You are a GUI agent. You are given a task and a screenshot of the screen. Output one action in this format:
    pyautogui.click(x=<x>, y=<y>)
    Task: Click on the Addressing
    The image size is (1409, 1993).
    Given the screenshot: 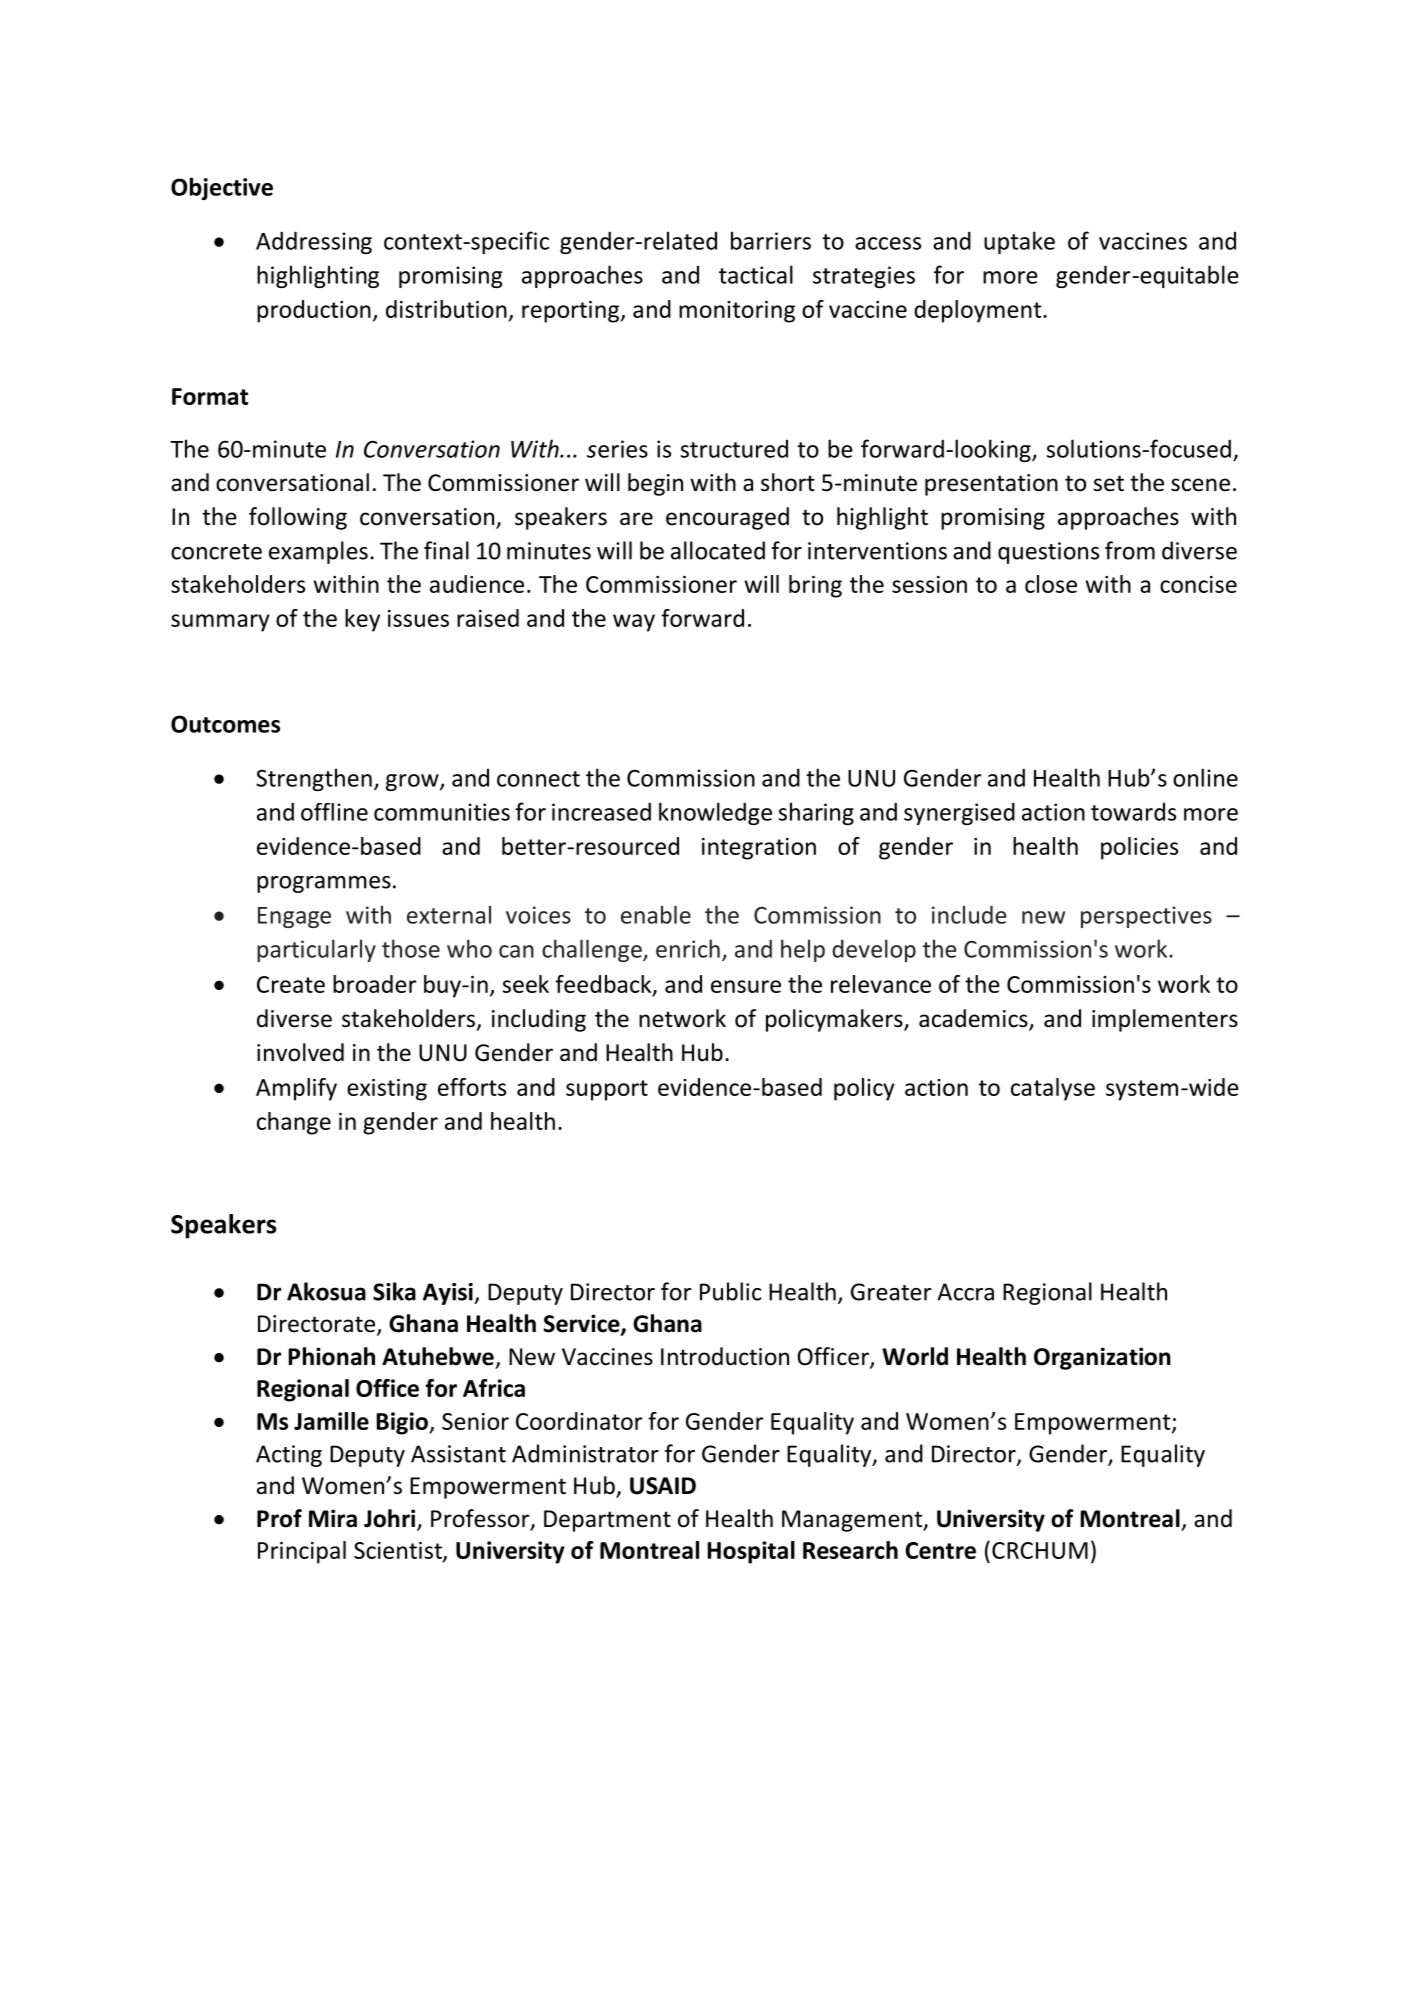 What is the action you would take?
    pyautogui.click(x=314, y=242)
